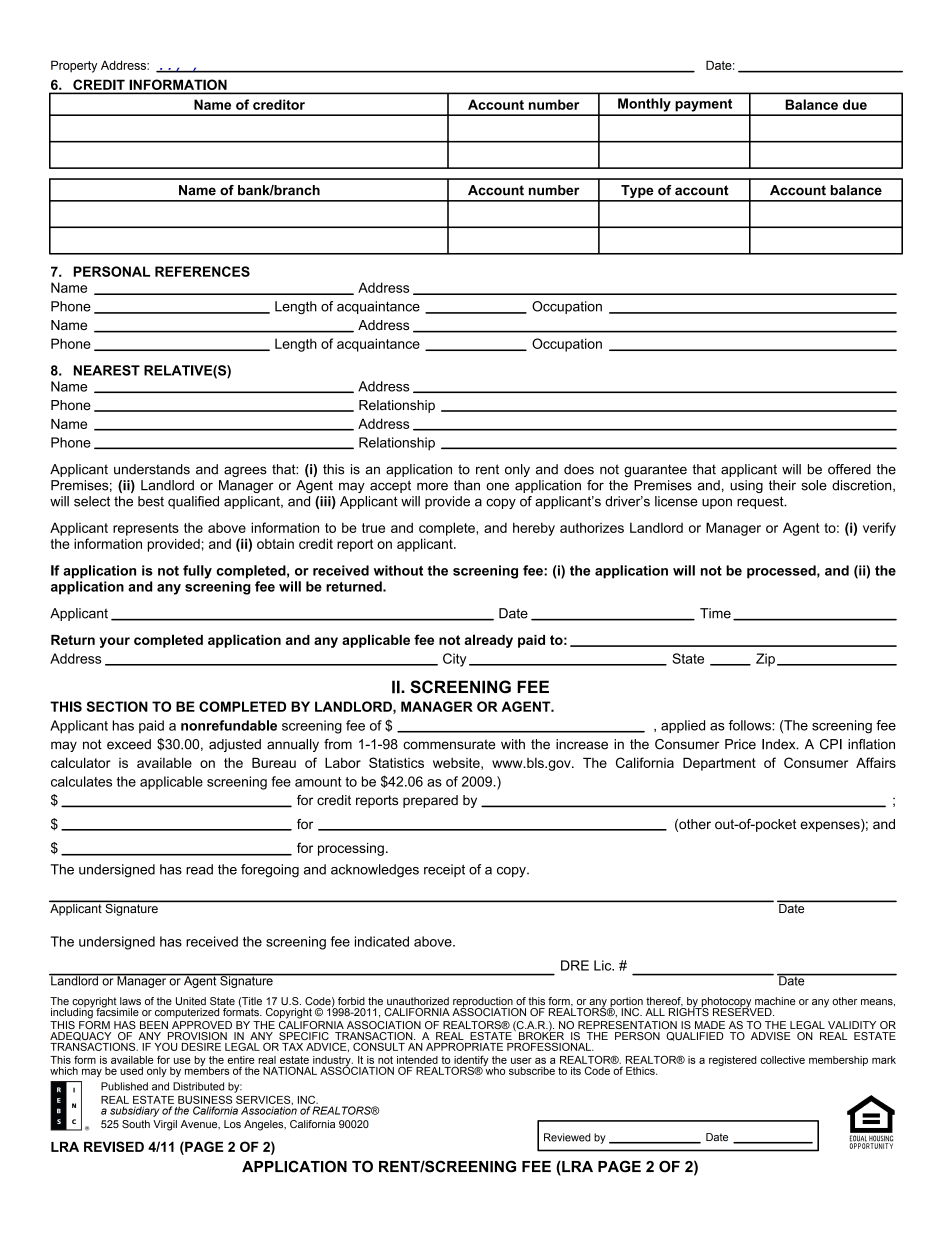 The image size is (952, 1233). I want to click on than, so click(467, 485).
